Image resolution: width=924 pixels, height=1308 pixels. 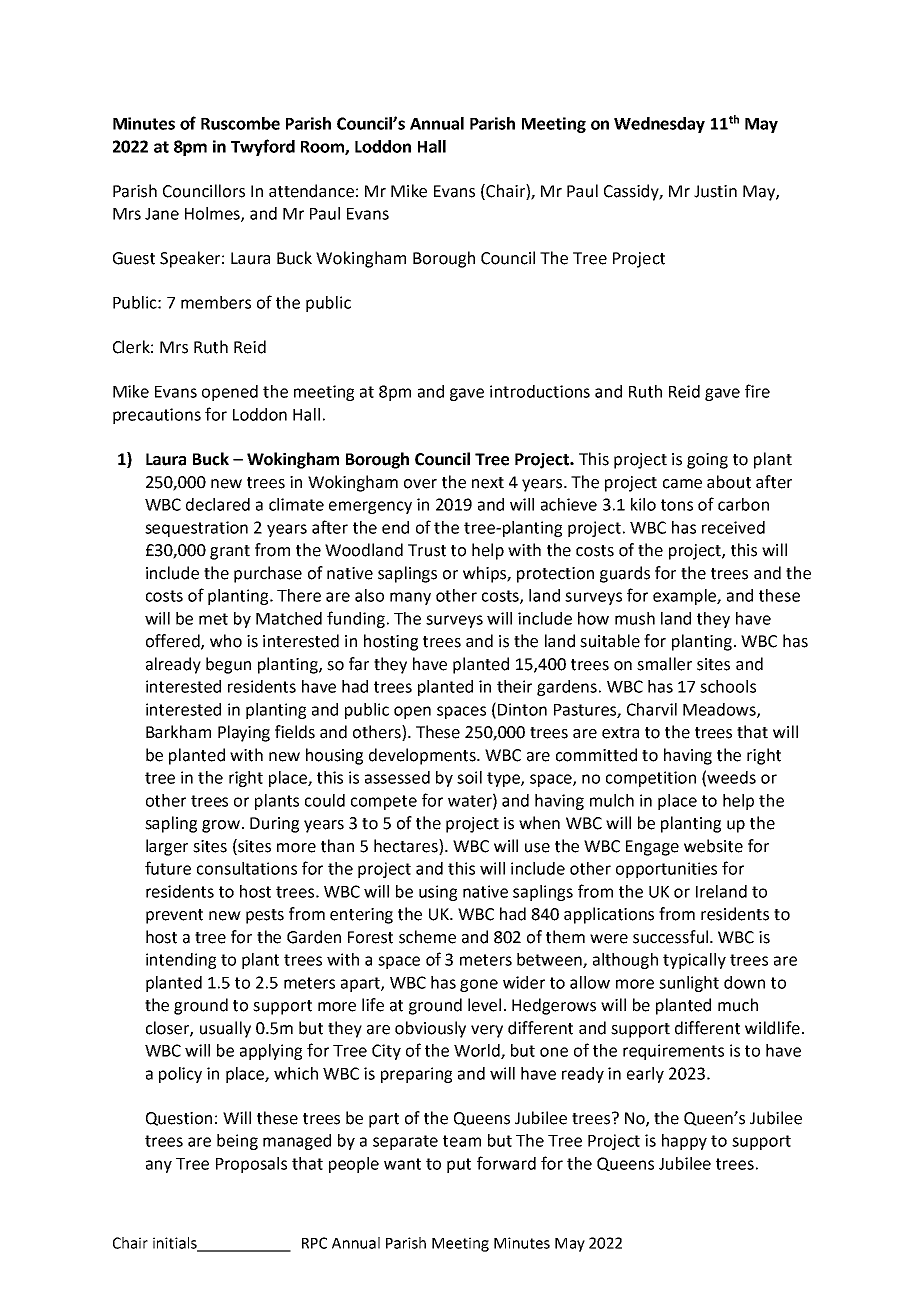 I want to click on Wednesday, so click(x=659, y=125).
